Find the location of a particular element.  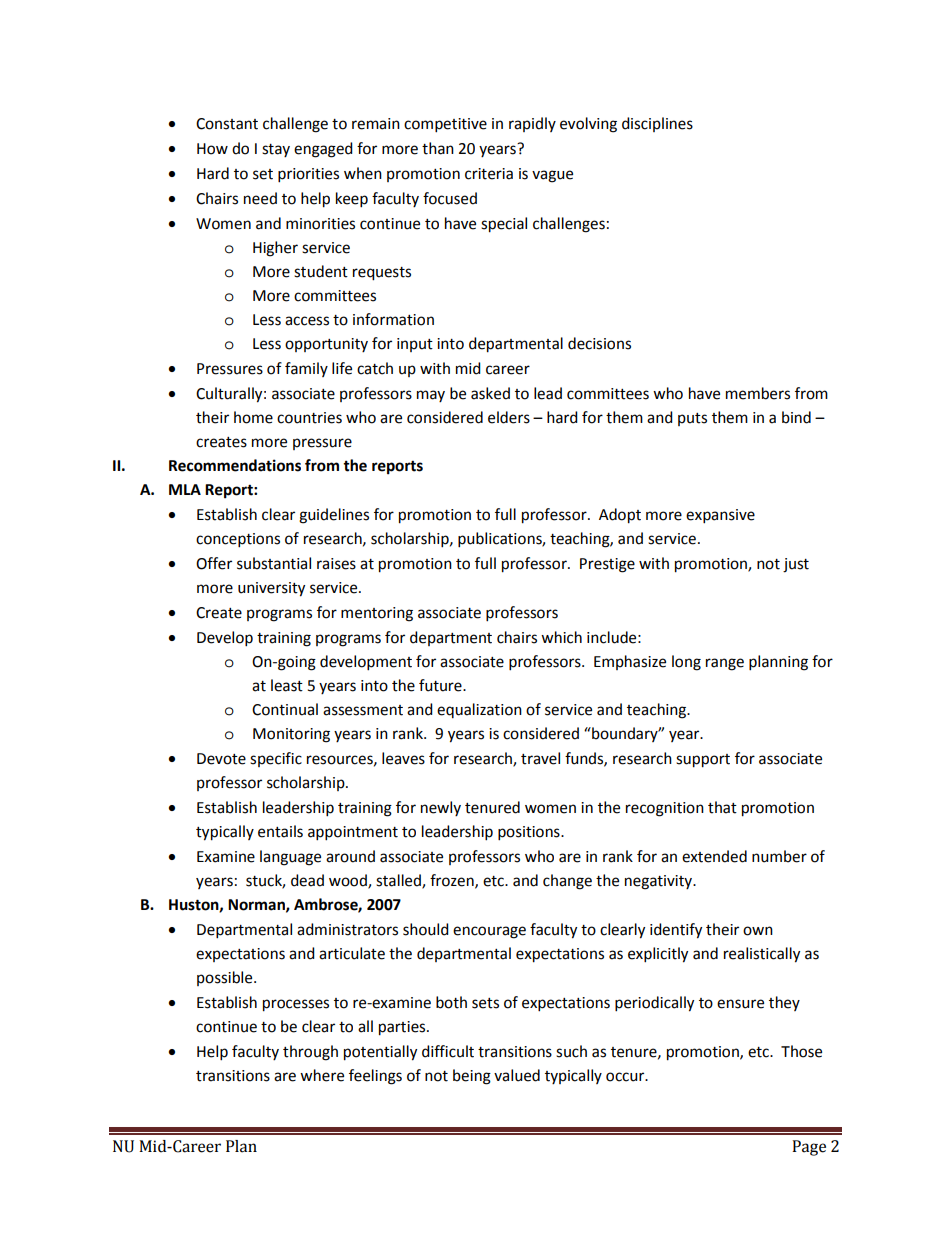

through is located at coordinates (310, 1053).
